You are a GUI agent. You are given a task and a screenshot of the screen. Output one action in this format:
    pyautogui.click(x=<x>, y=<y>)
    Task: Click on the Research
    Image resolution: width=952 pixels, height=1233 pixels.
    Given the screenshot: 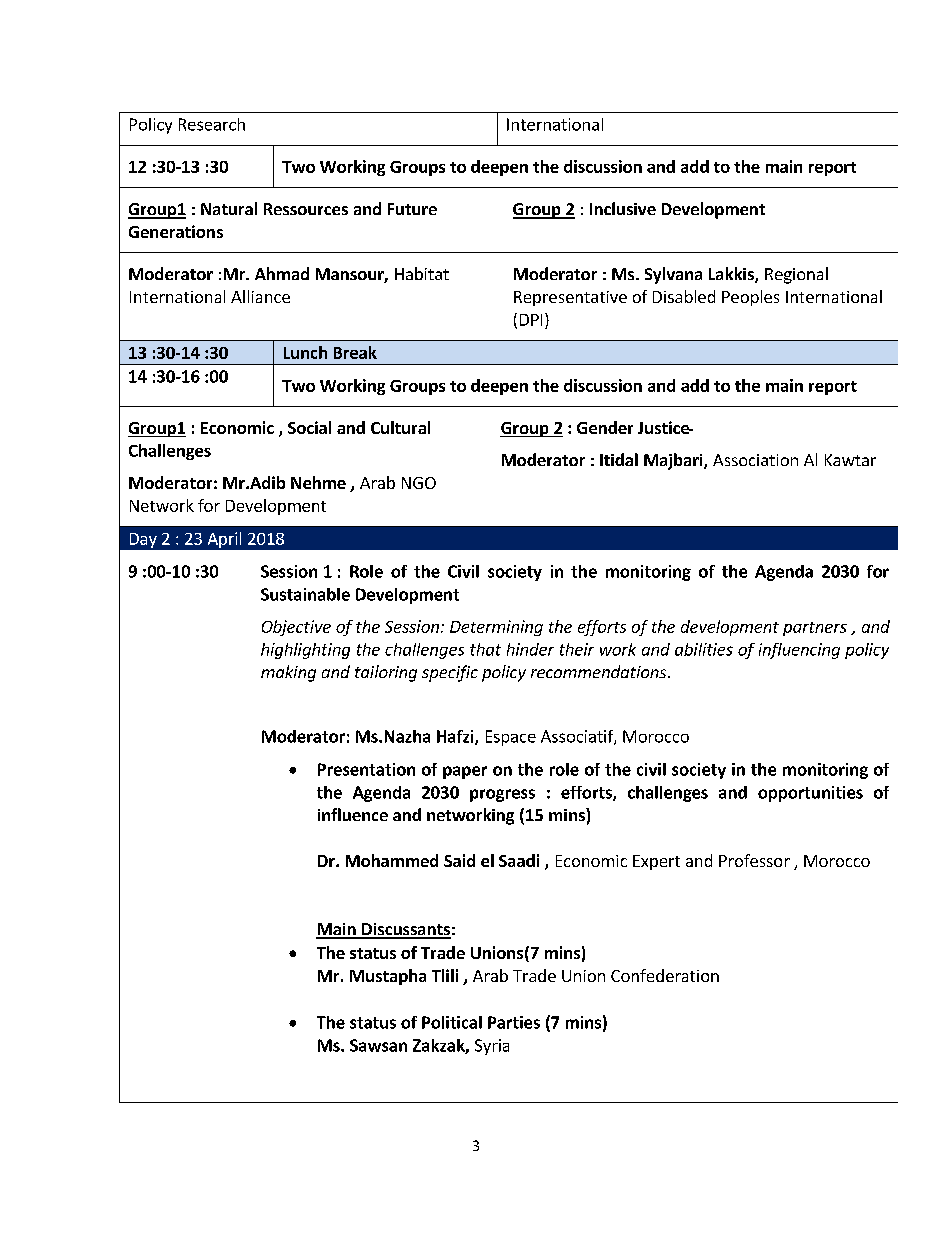 What is the action you would take?
    pyautogui.click(x=212, y=124)
